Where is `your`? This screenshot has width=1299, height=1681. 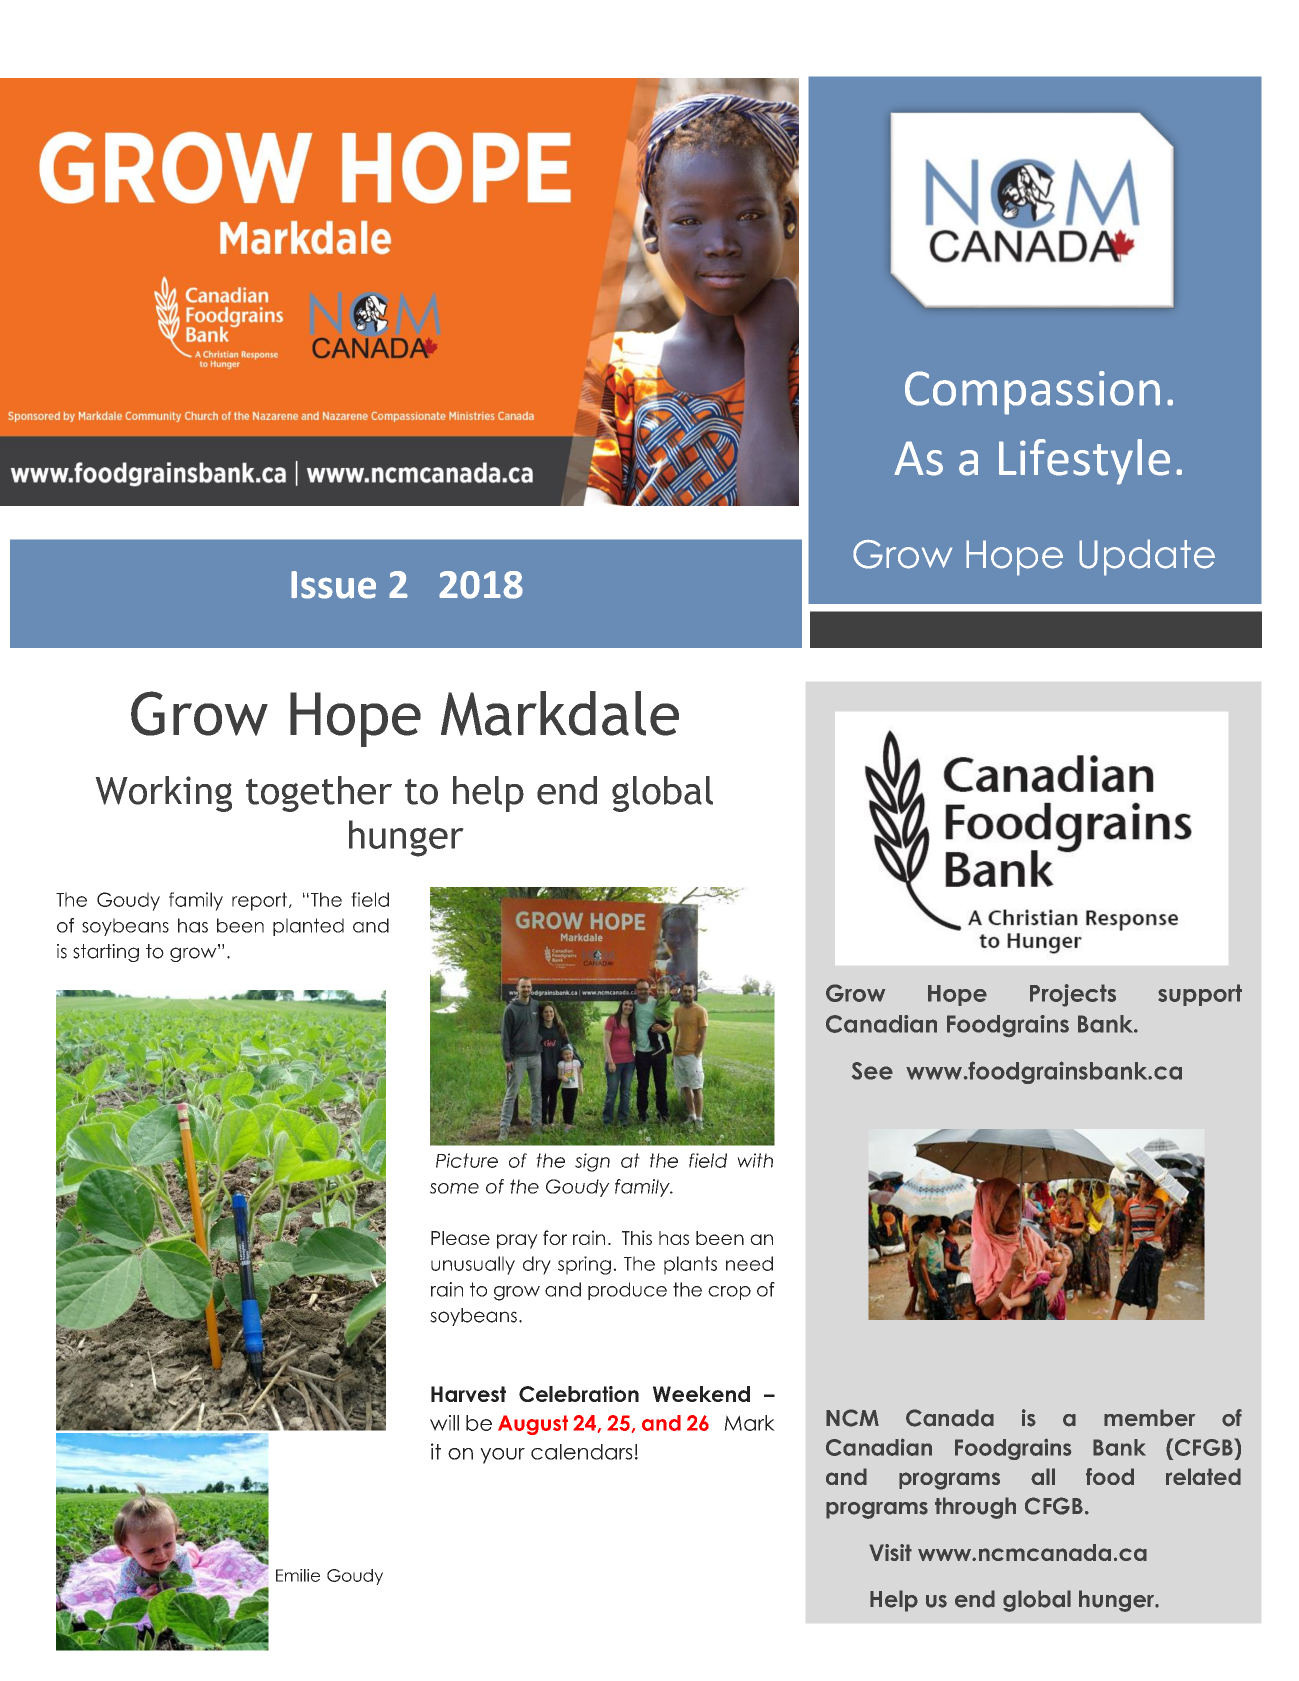 your is located at coordinates (502, 1456).
